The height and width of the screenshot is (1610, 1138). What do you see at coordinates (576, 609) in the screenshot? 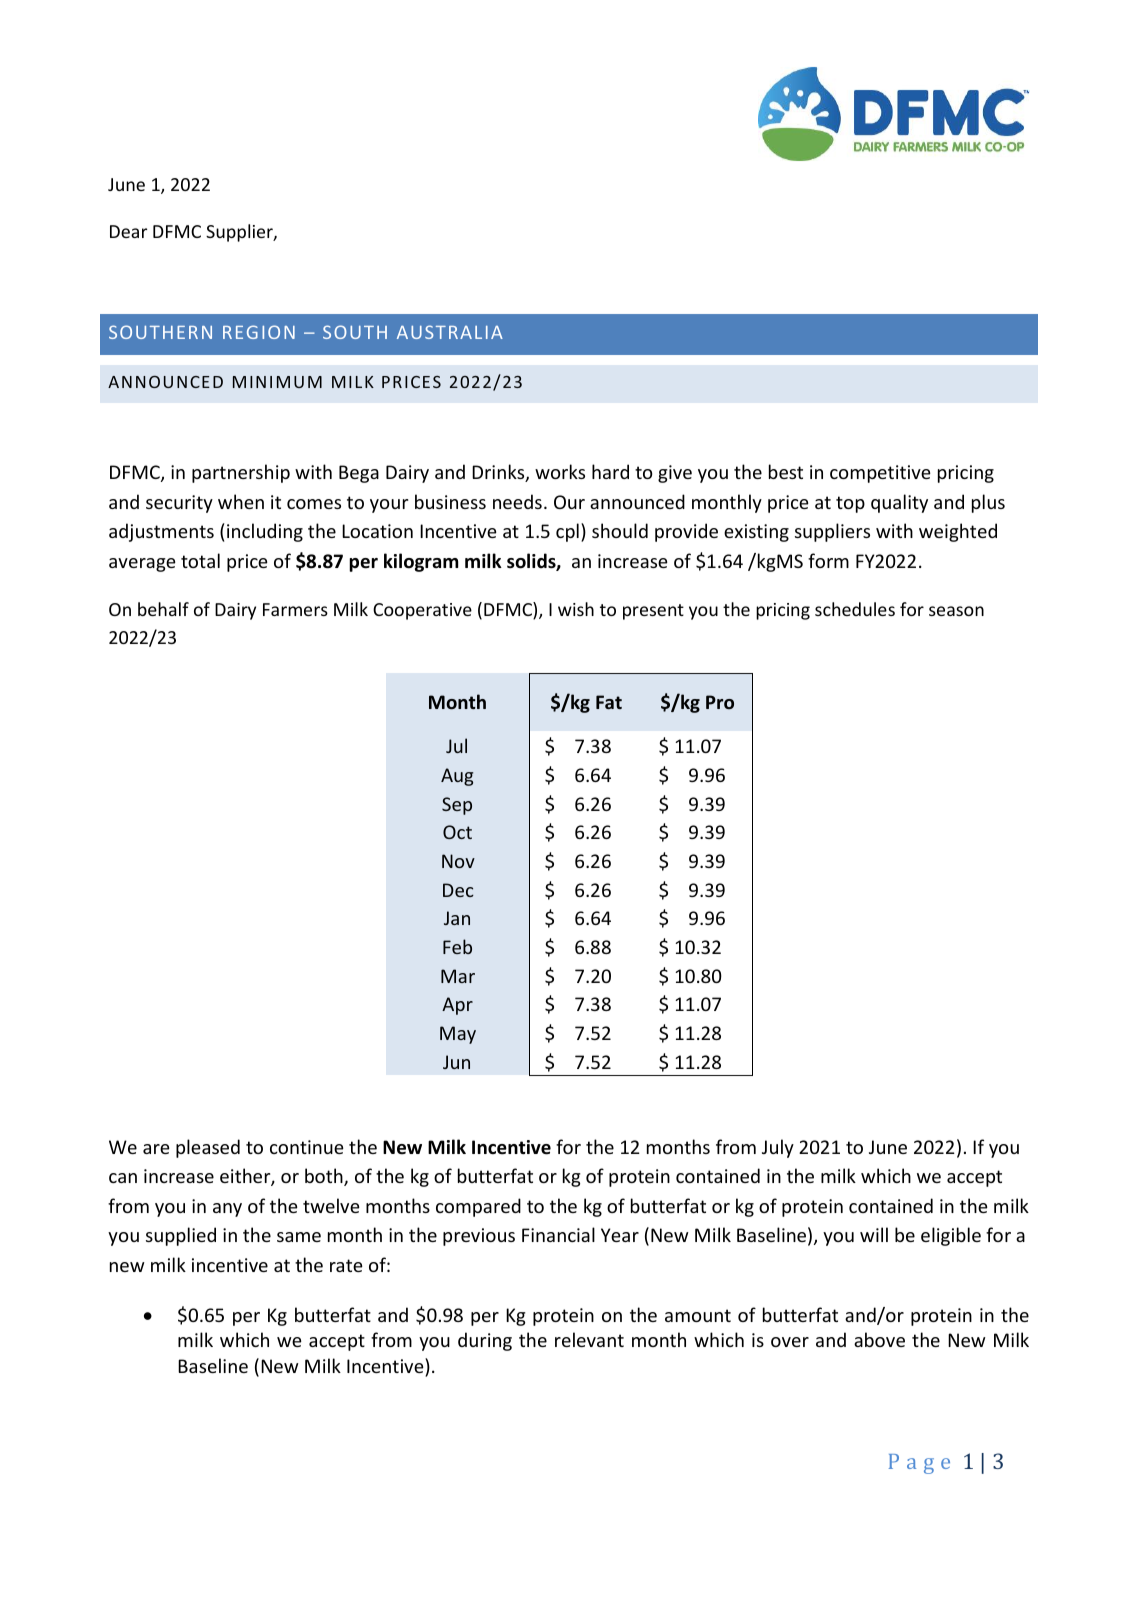
I see `wish` at bounding box center [576, 609].
